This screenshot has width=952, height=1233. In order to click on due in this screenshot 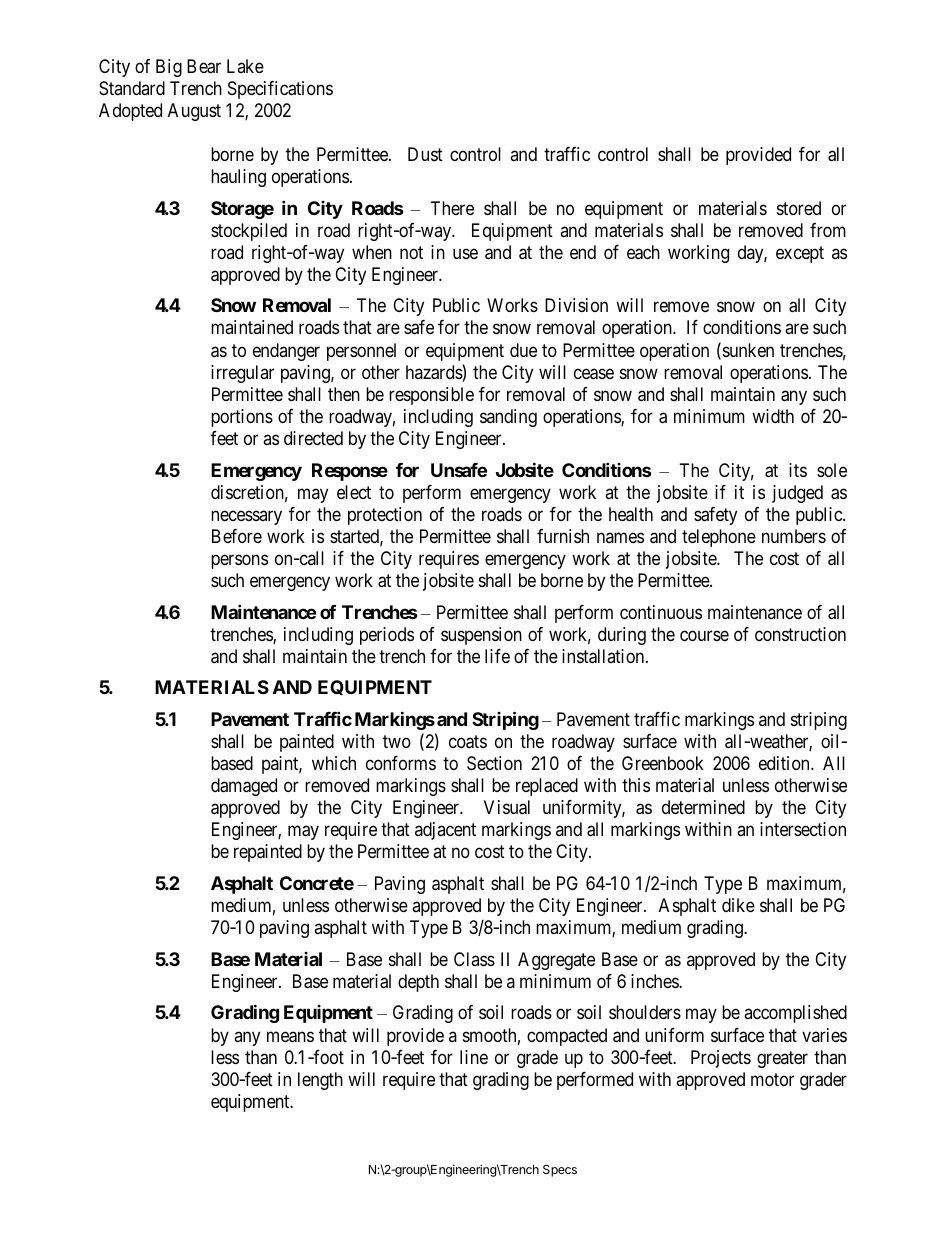, I will do `click(523, 350)`.
